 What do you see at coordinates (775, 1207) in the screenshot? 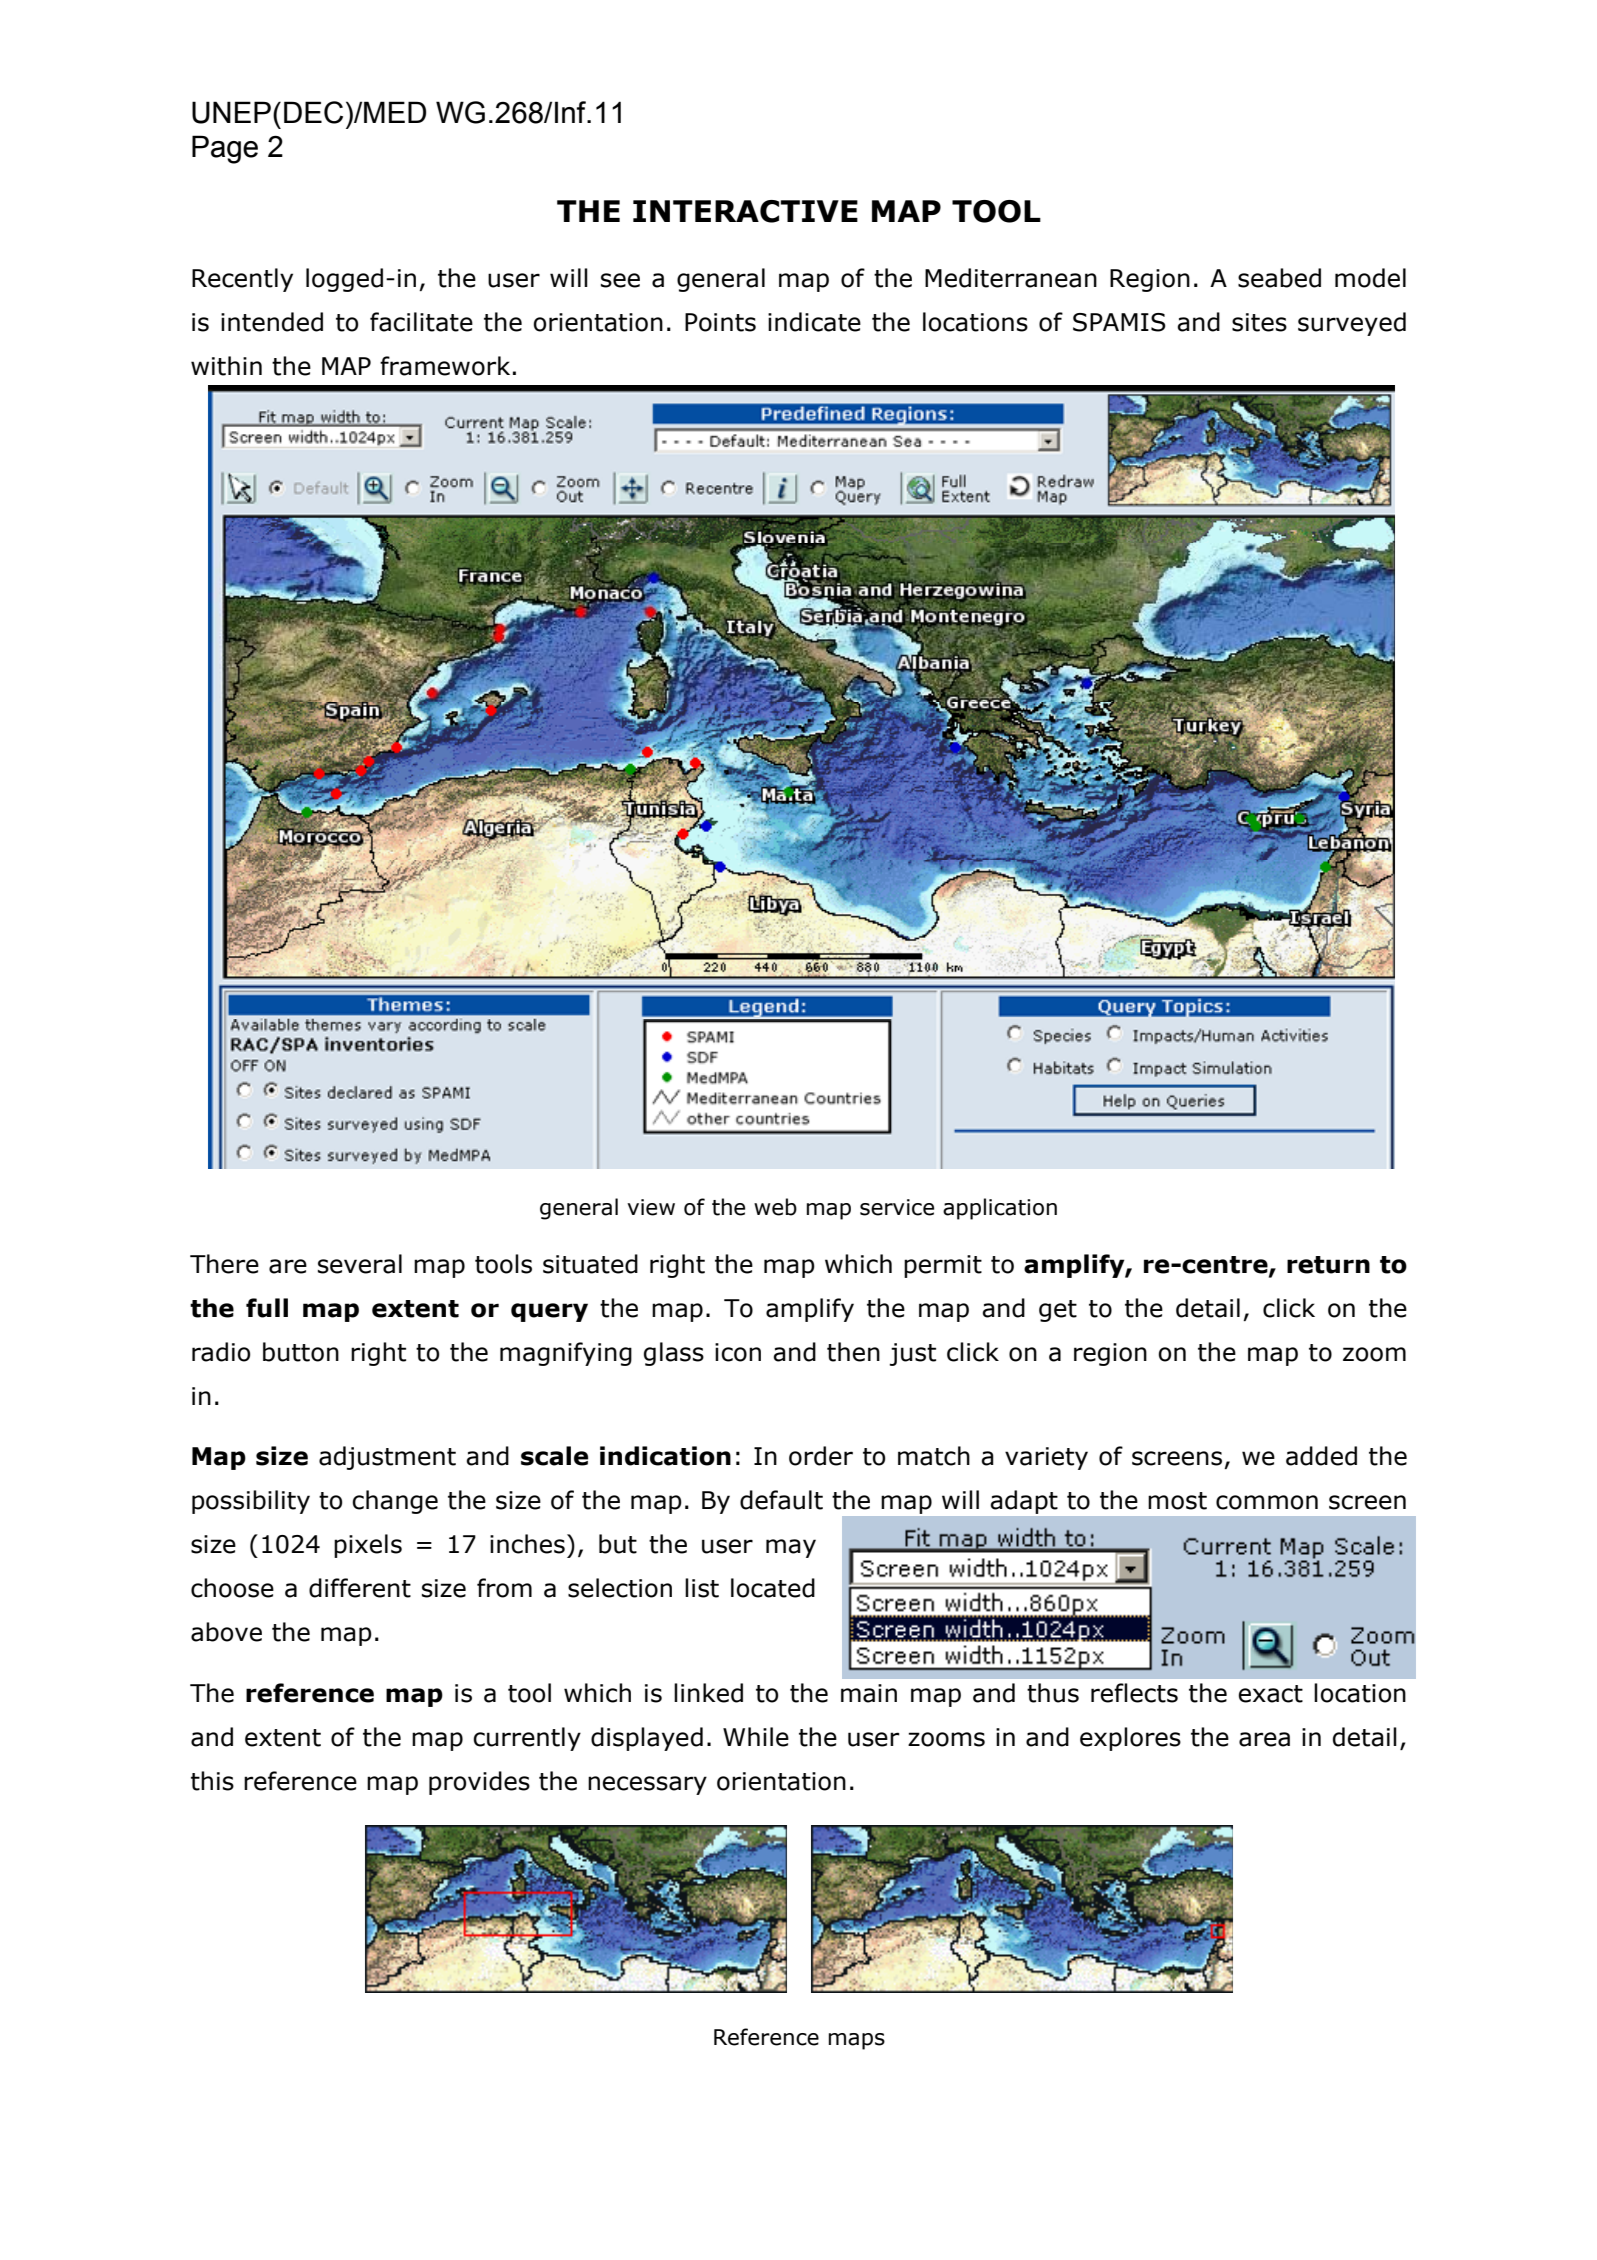
I see `web` at bounding box center [775, 1207].
